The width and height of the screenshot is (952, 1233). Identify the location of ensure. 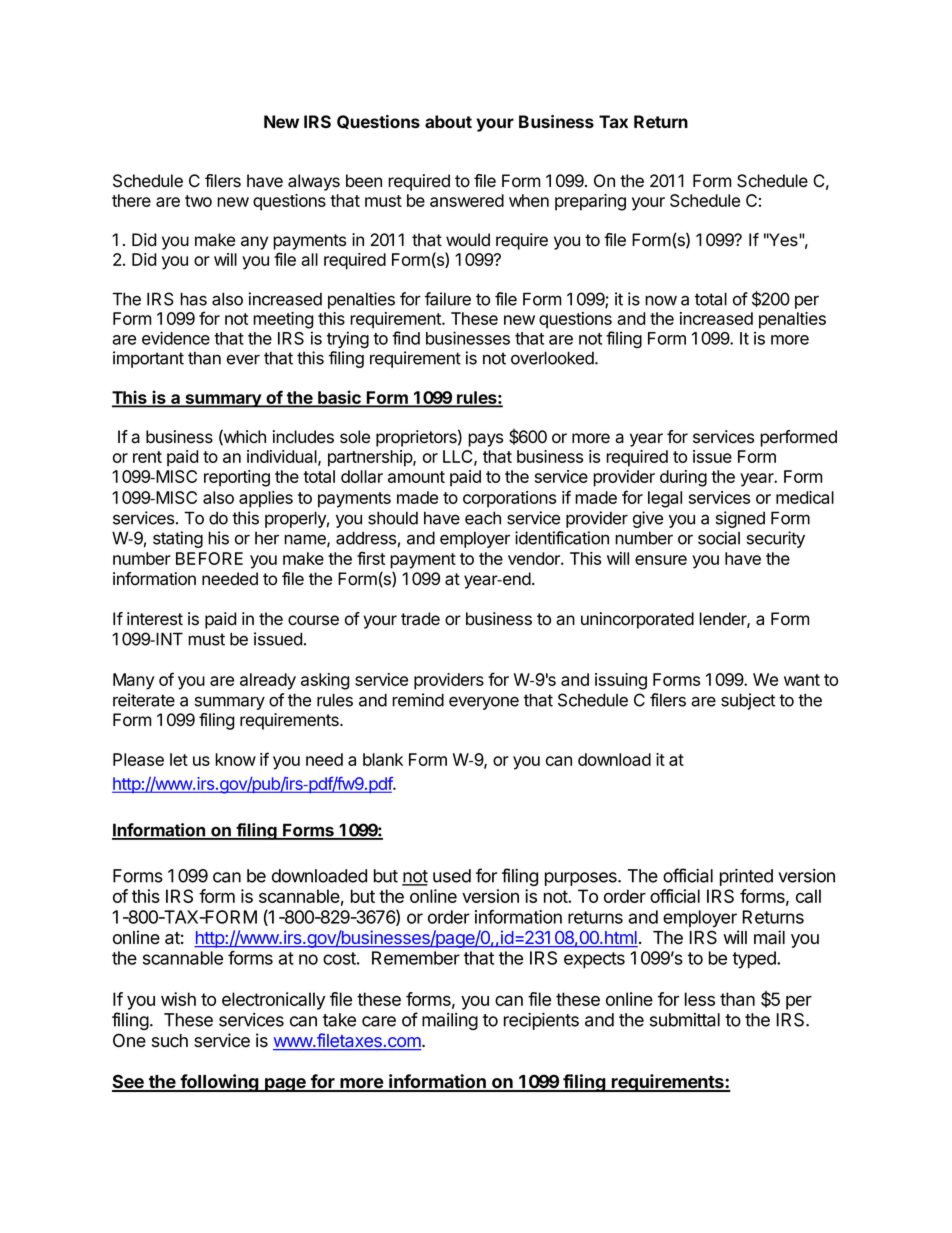
(661, 560).
